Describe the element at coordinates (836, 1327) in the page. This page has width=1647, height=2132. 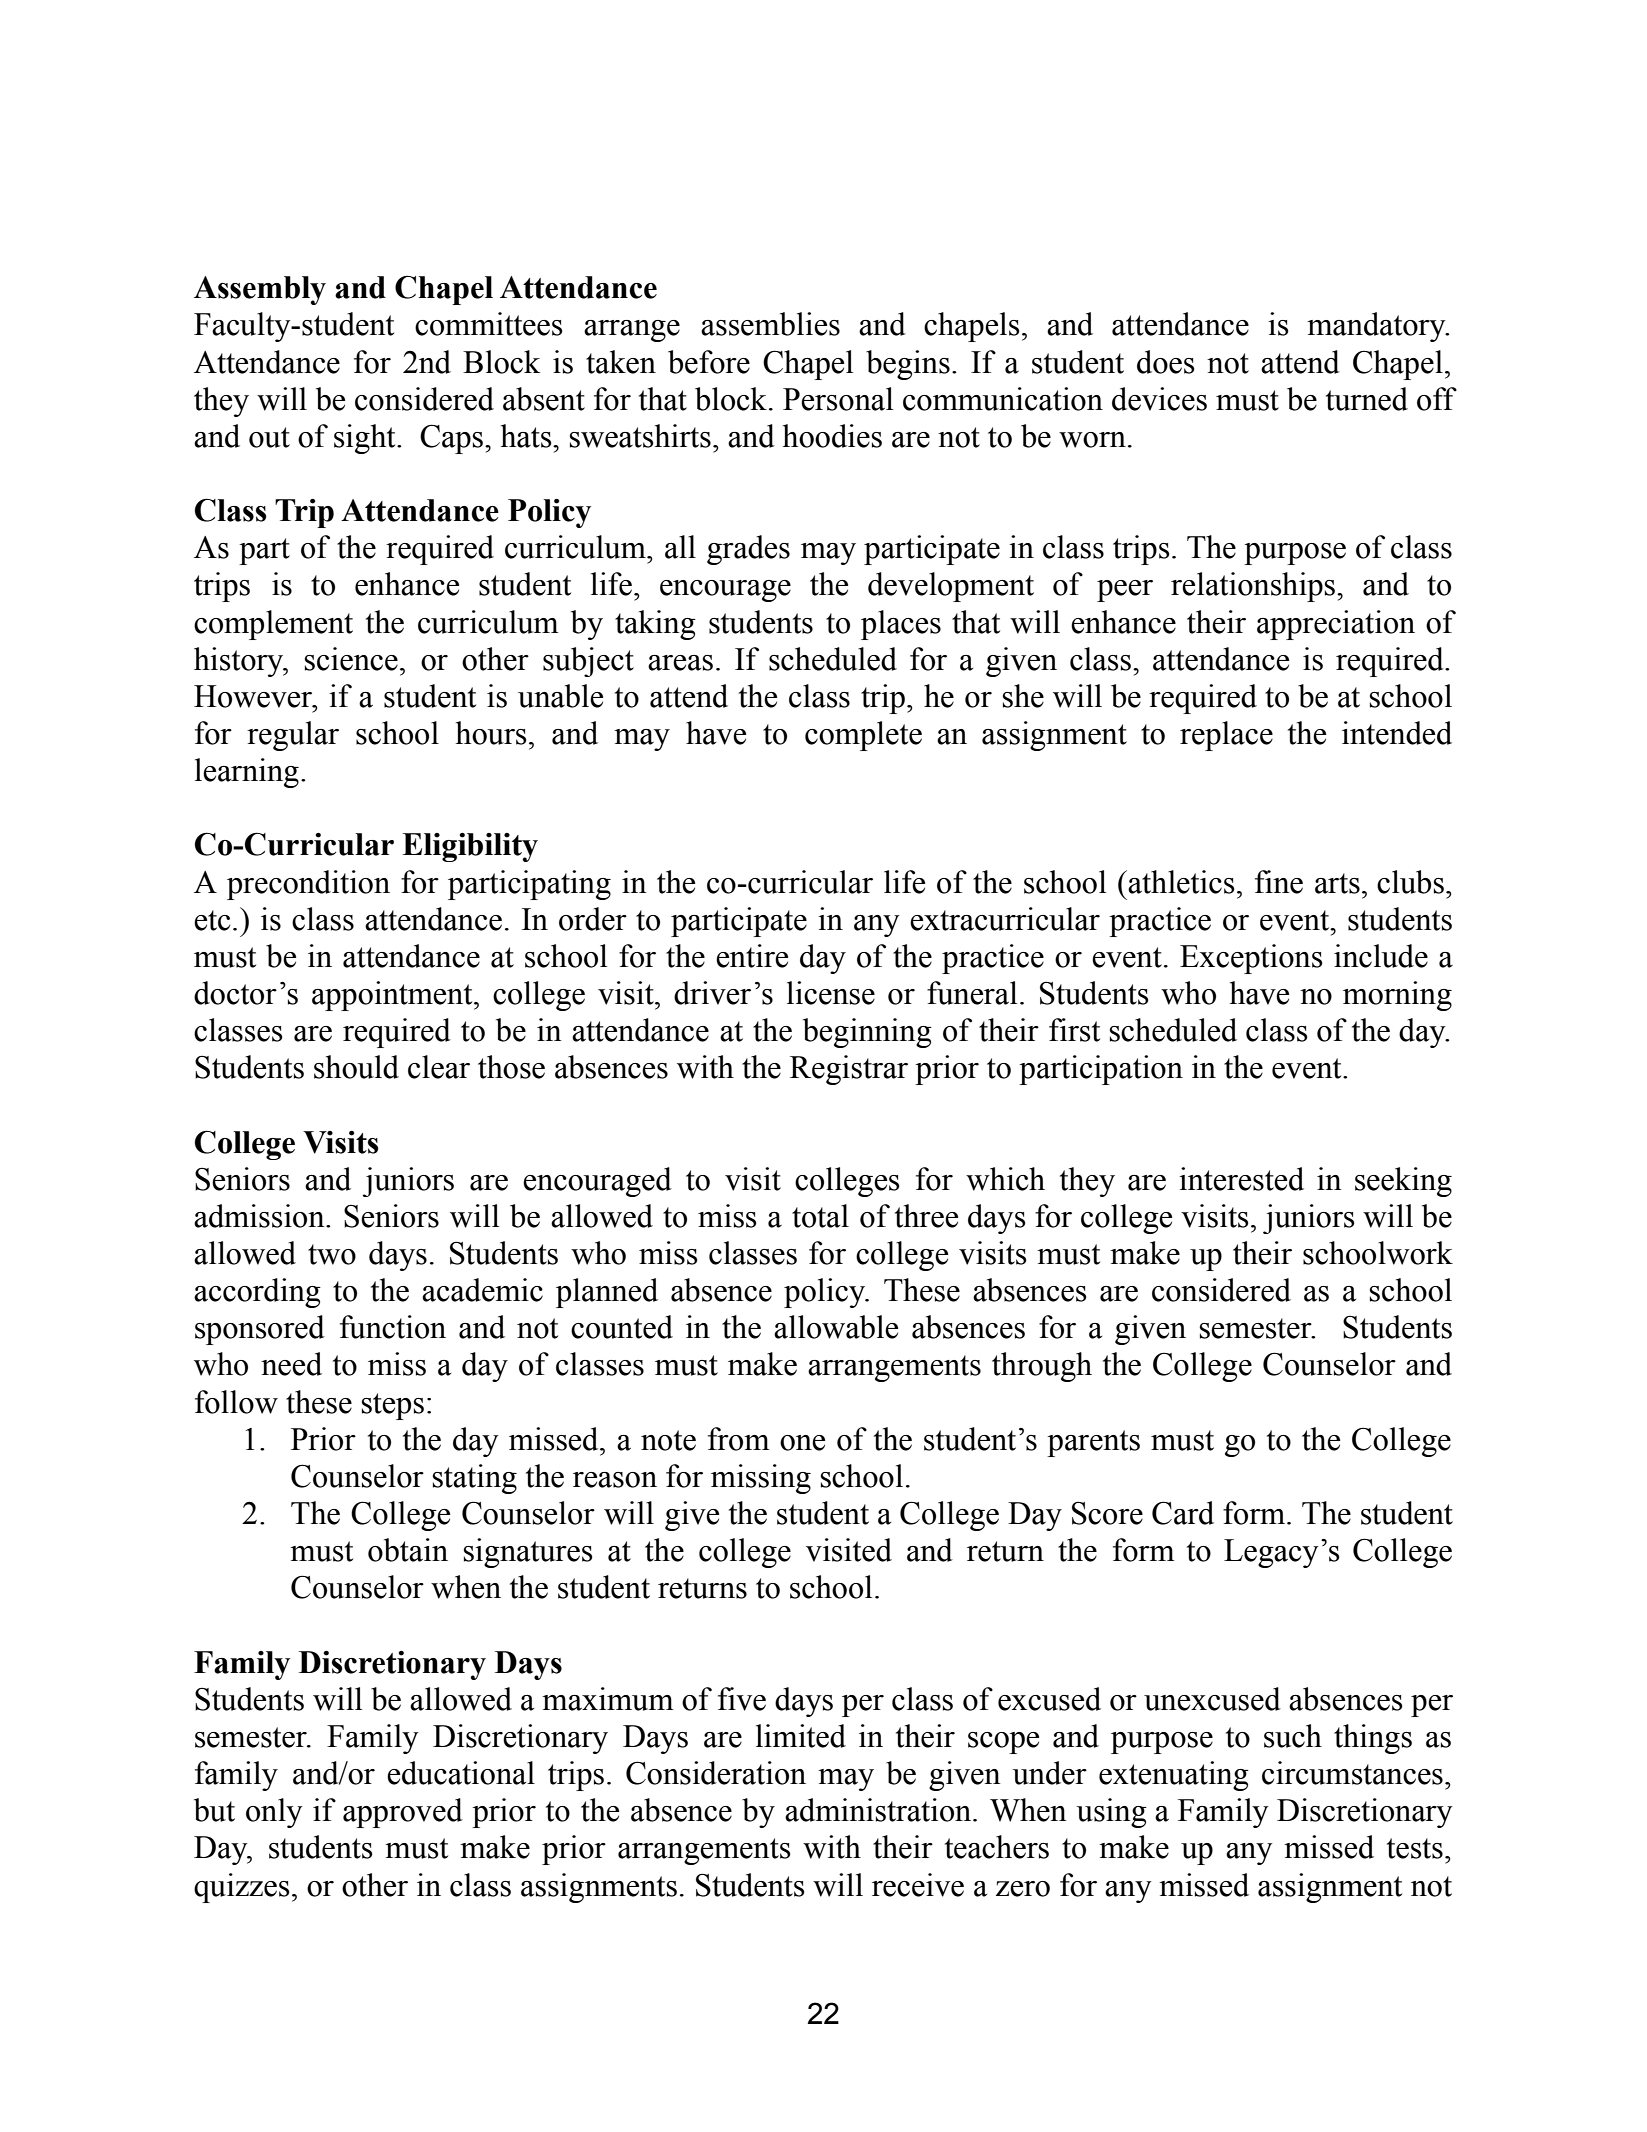
I see `allowable` at that location.
